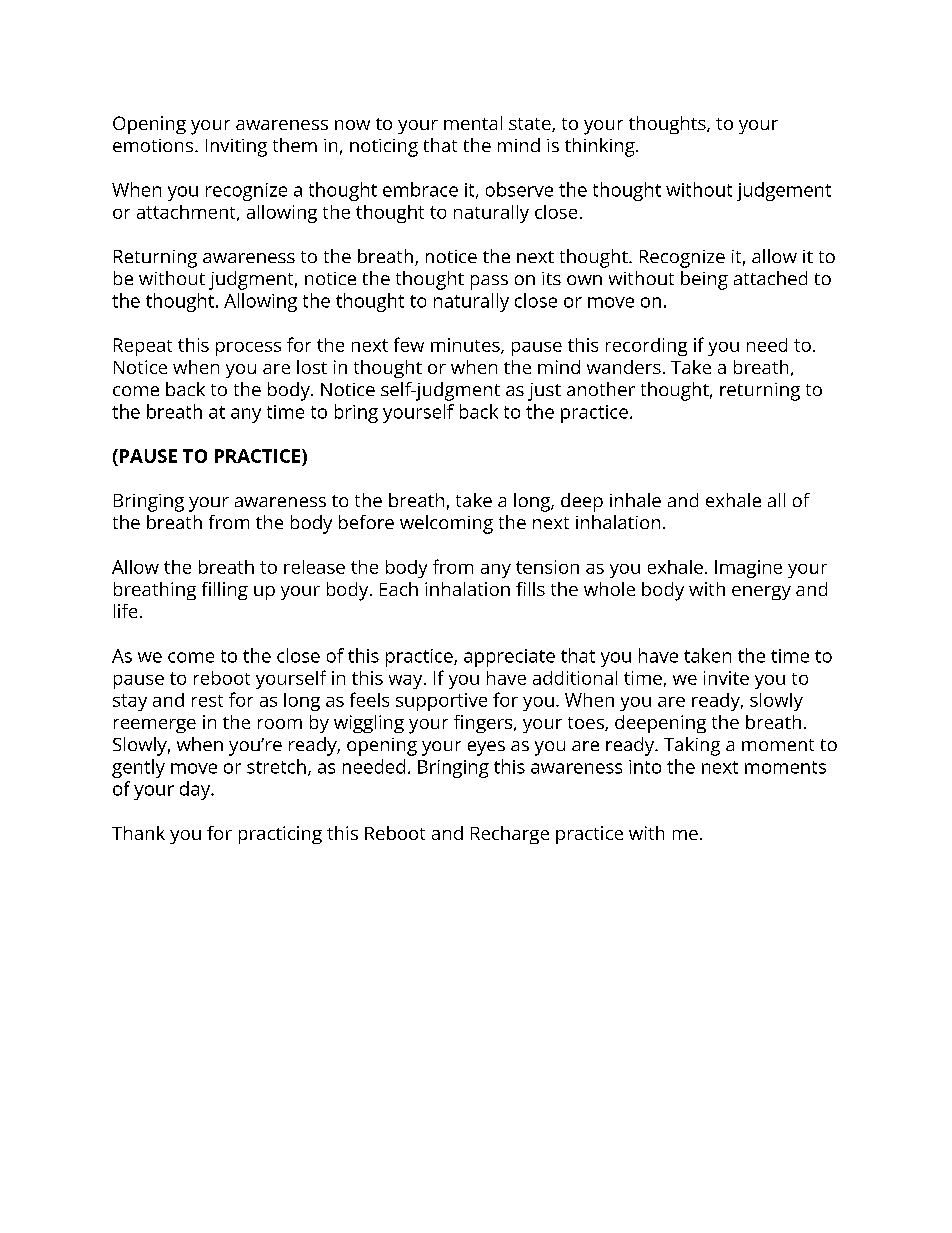 Image resolution: width=952 pixels, height=1233 pixels. Describe the element at coordinates (399, 589) in the image. I see `Each` at that location.
